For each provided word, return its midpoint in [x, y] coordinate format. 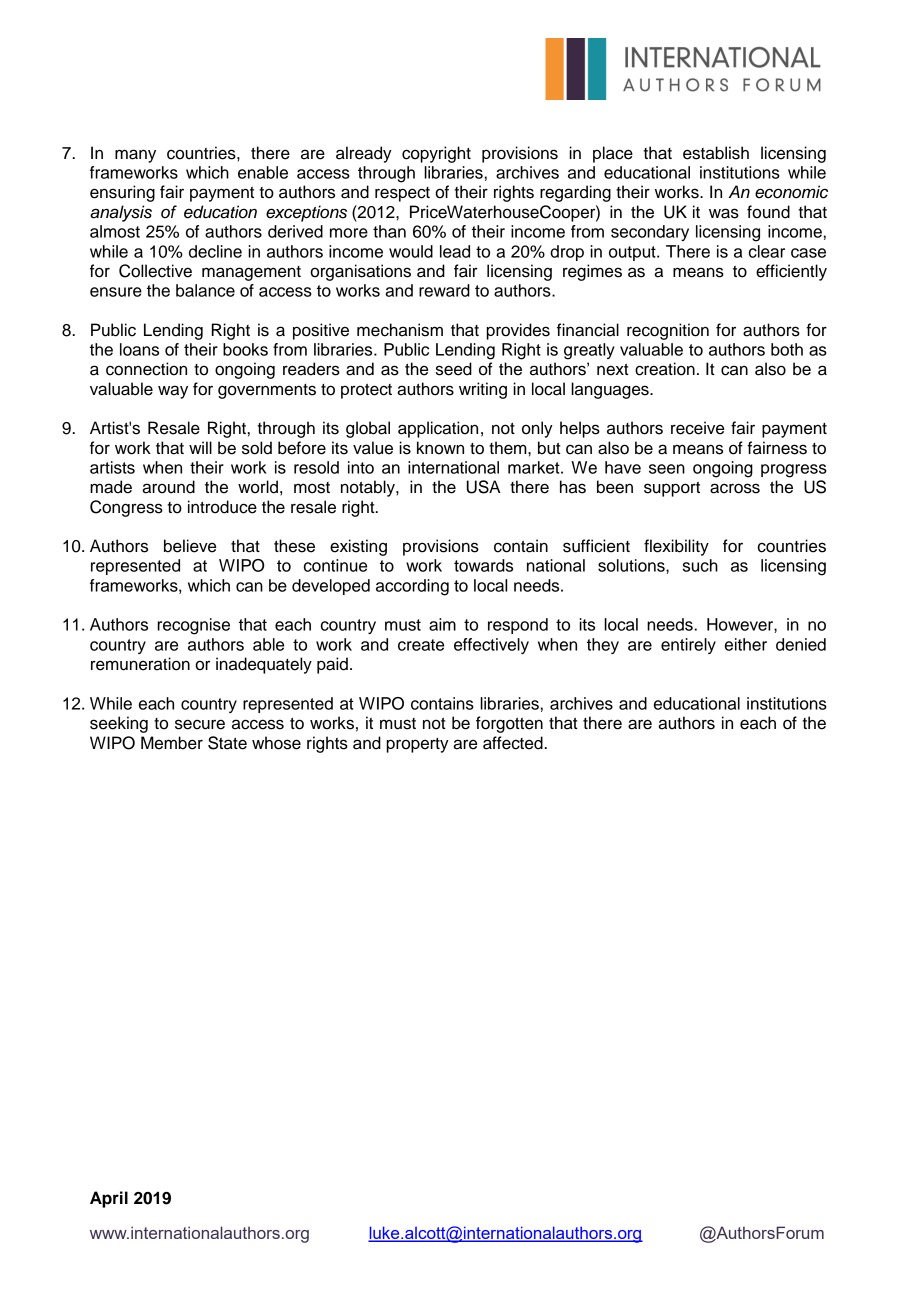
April [109, 1199]
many [135, 156]
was [724, 213]
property [417, 745]
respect [402, 194]
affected [514, 743]
